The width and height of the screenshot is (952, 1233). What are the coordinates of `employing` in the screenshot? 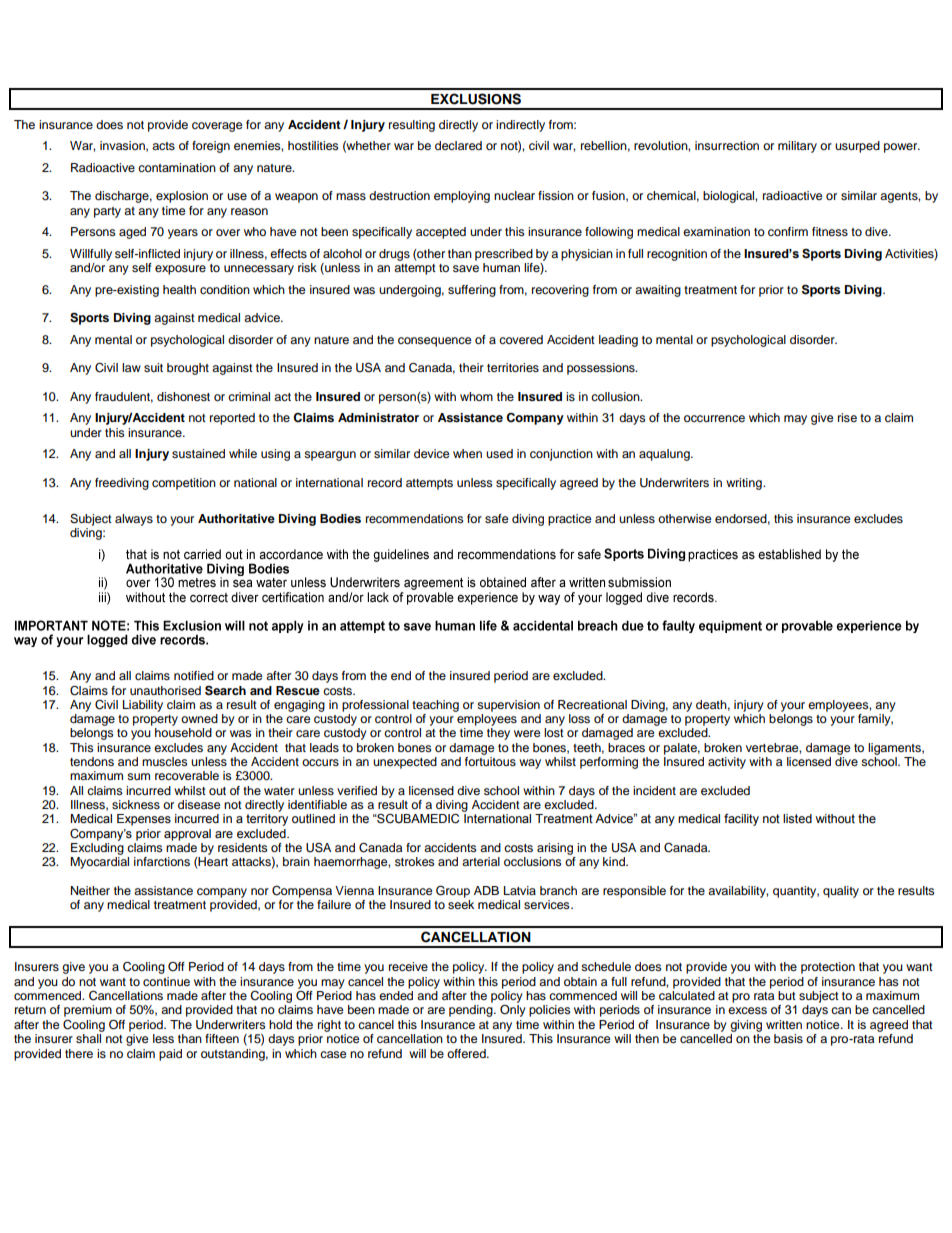 It's located at (462, 197).
